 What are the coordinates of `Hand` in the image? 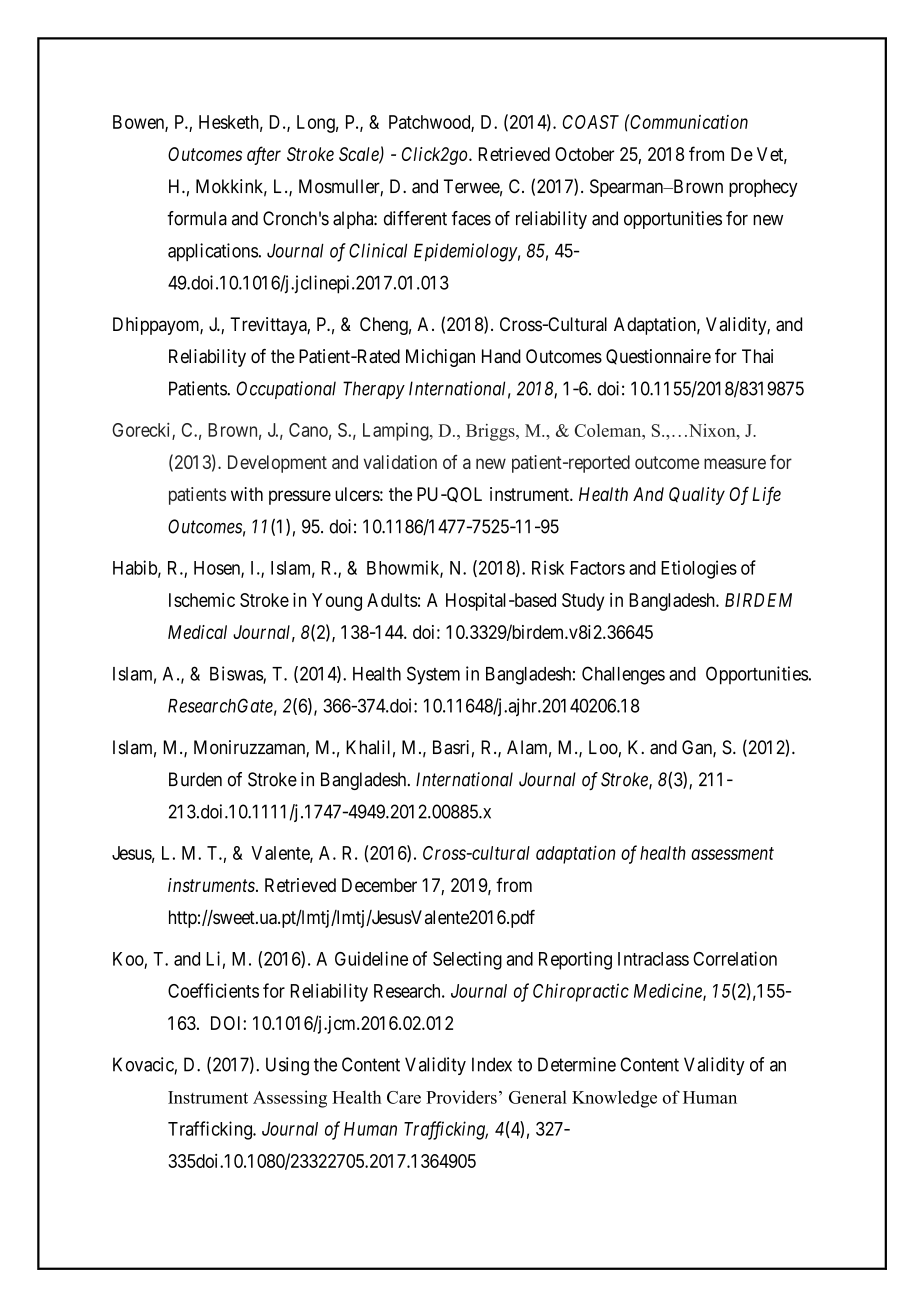 It's located at (501, 356).
